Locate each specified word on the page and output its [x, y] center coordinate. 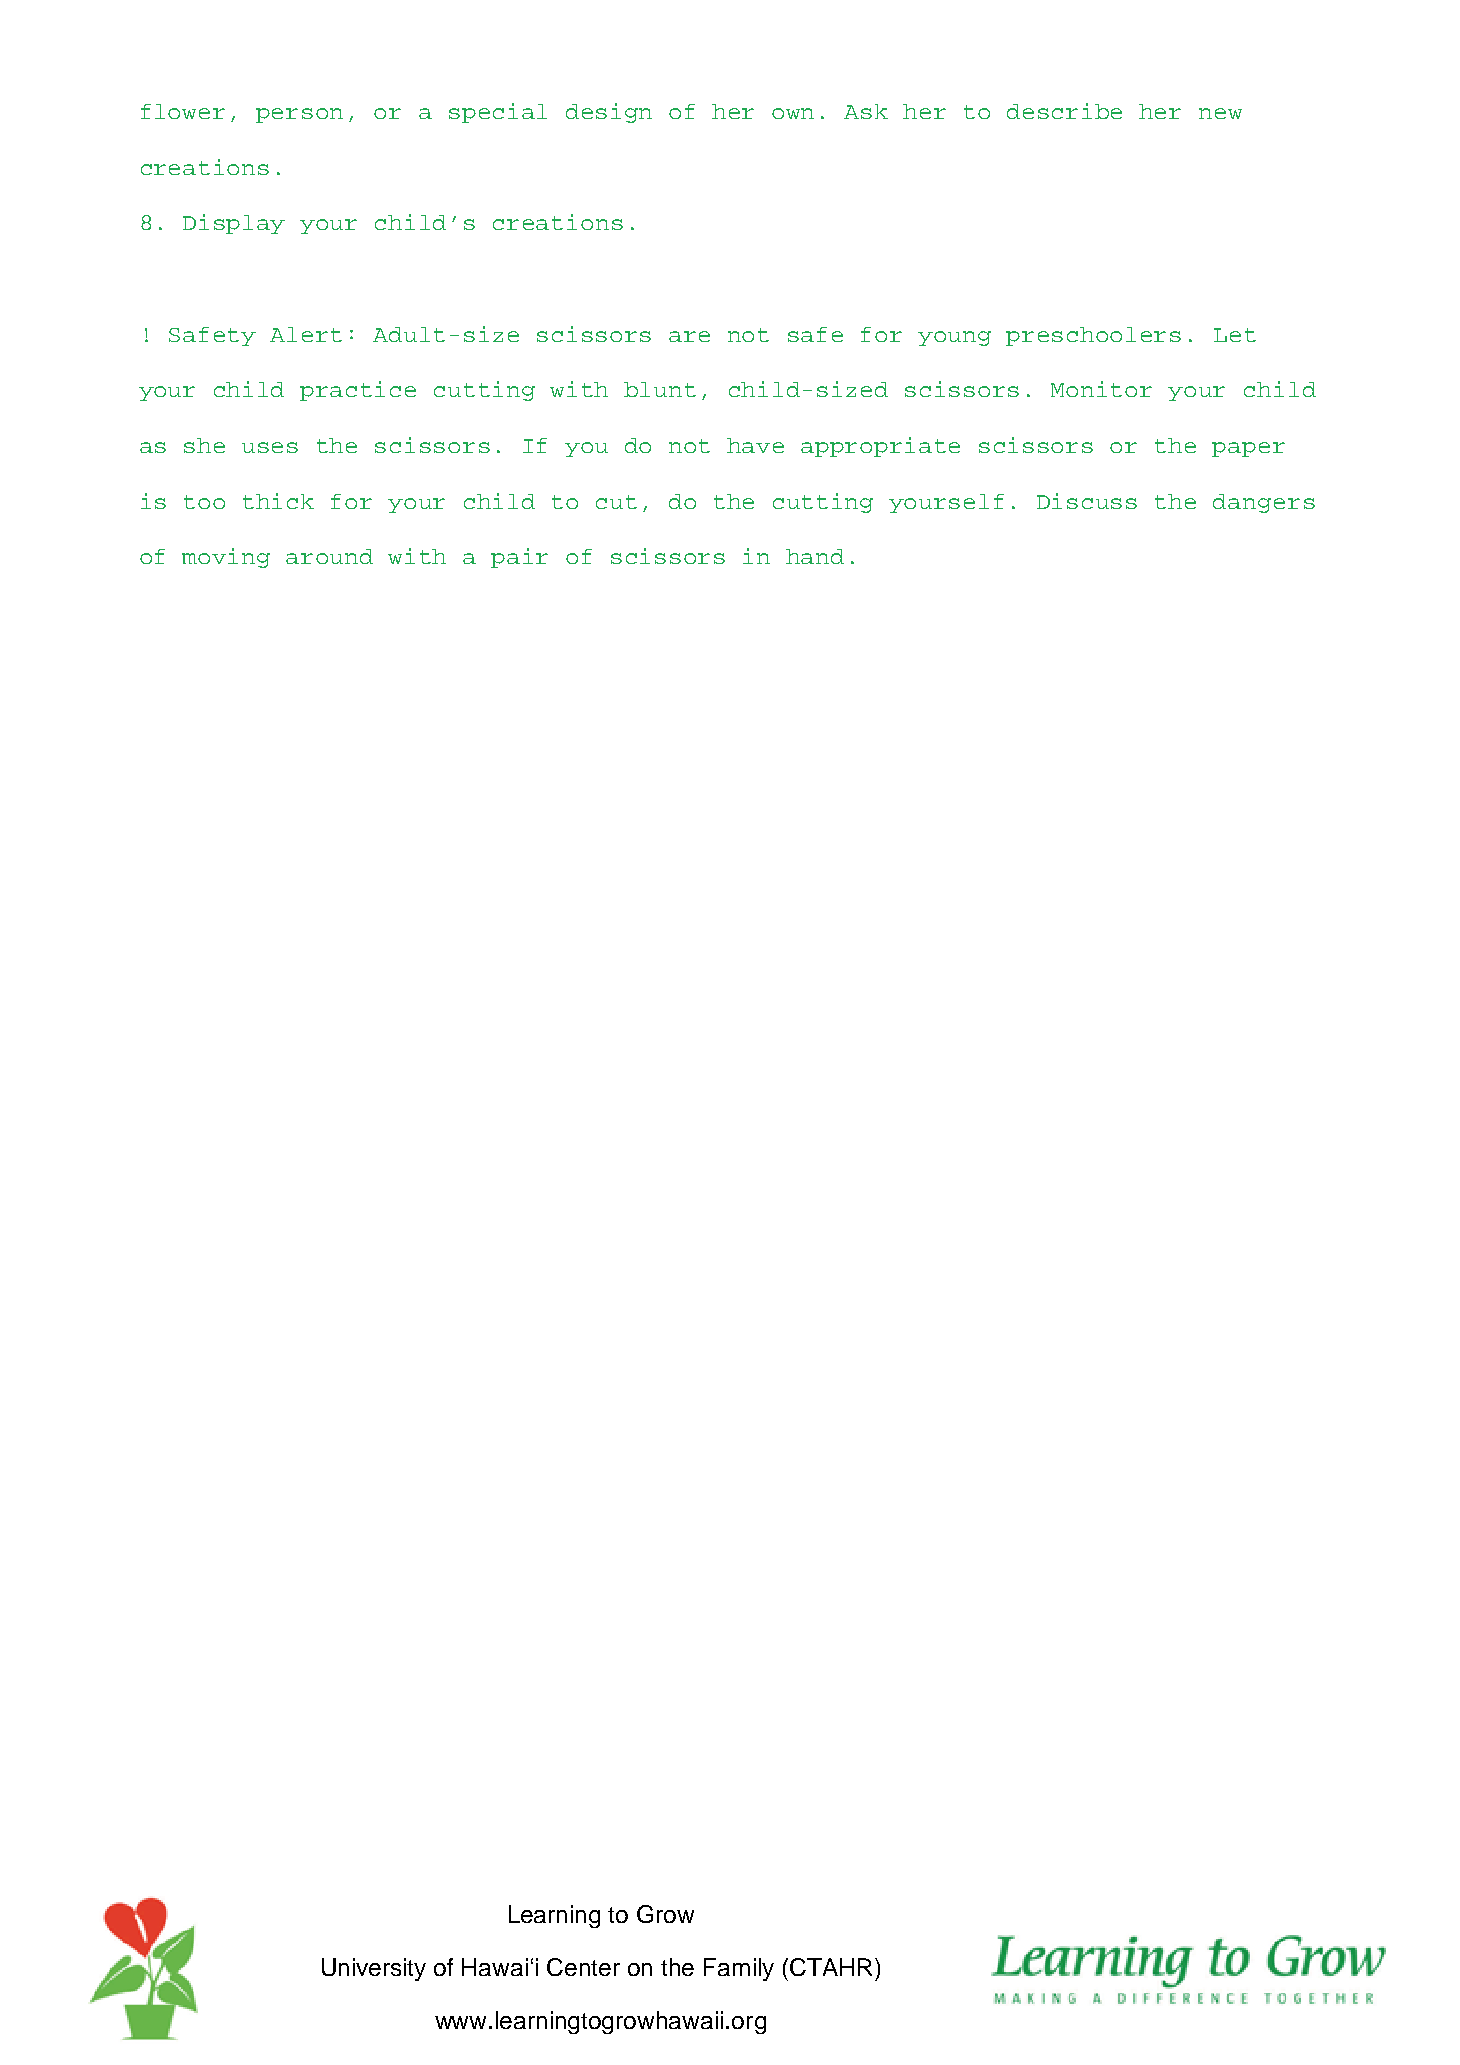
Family [739, 1969]
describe [1064, 111]
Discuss [1087, 501]
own [793, 113]
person [299, 115]
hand [815, 556]
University [374, 1969]
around [329, 556]
